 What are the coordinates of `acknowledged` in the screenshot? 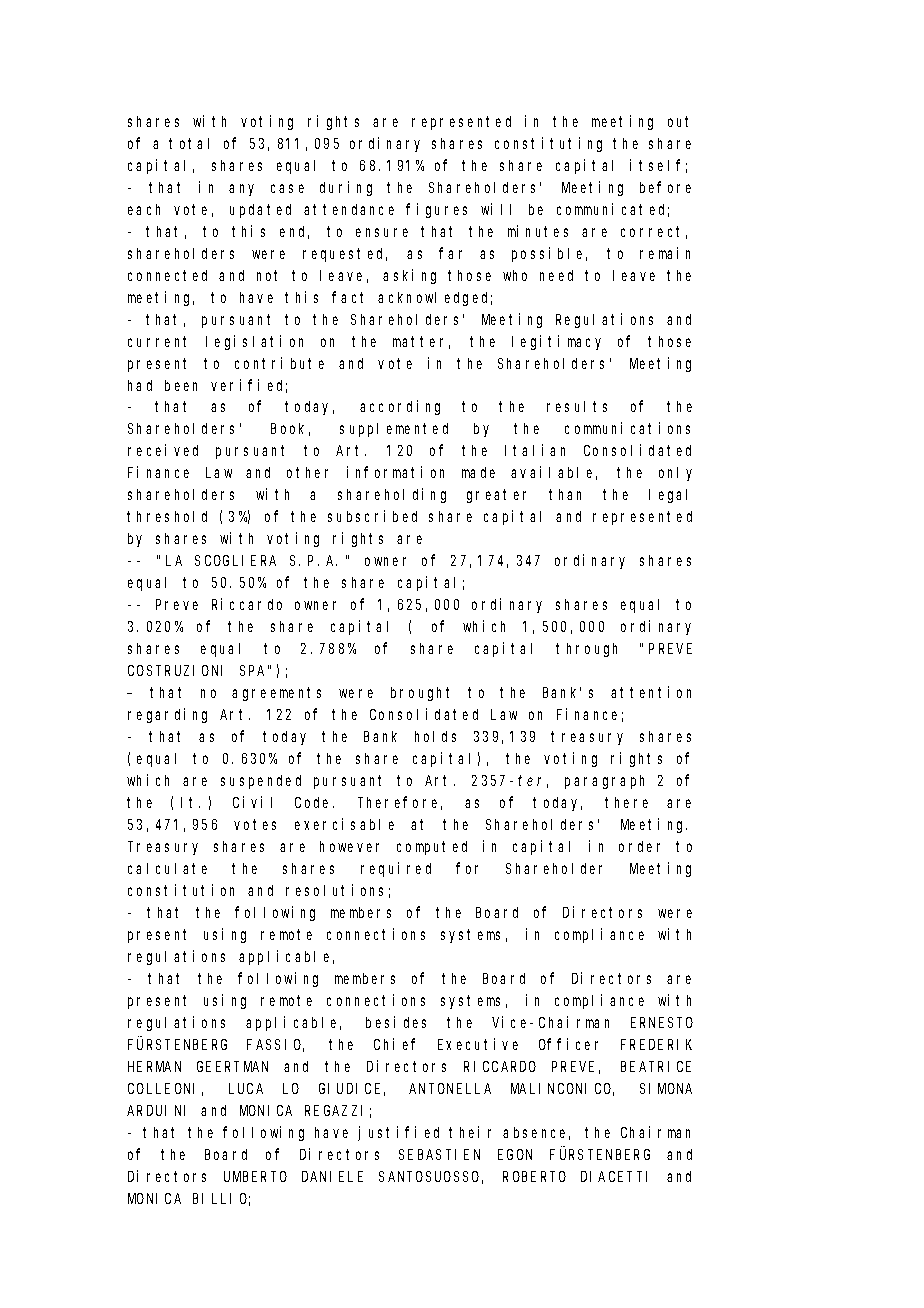 It's located at (435, 299).
